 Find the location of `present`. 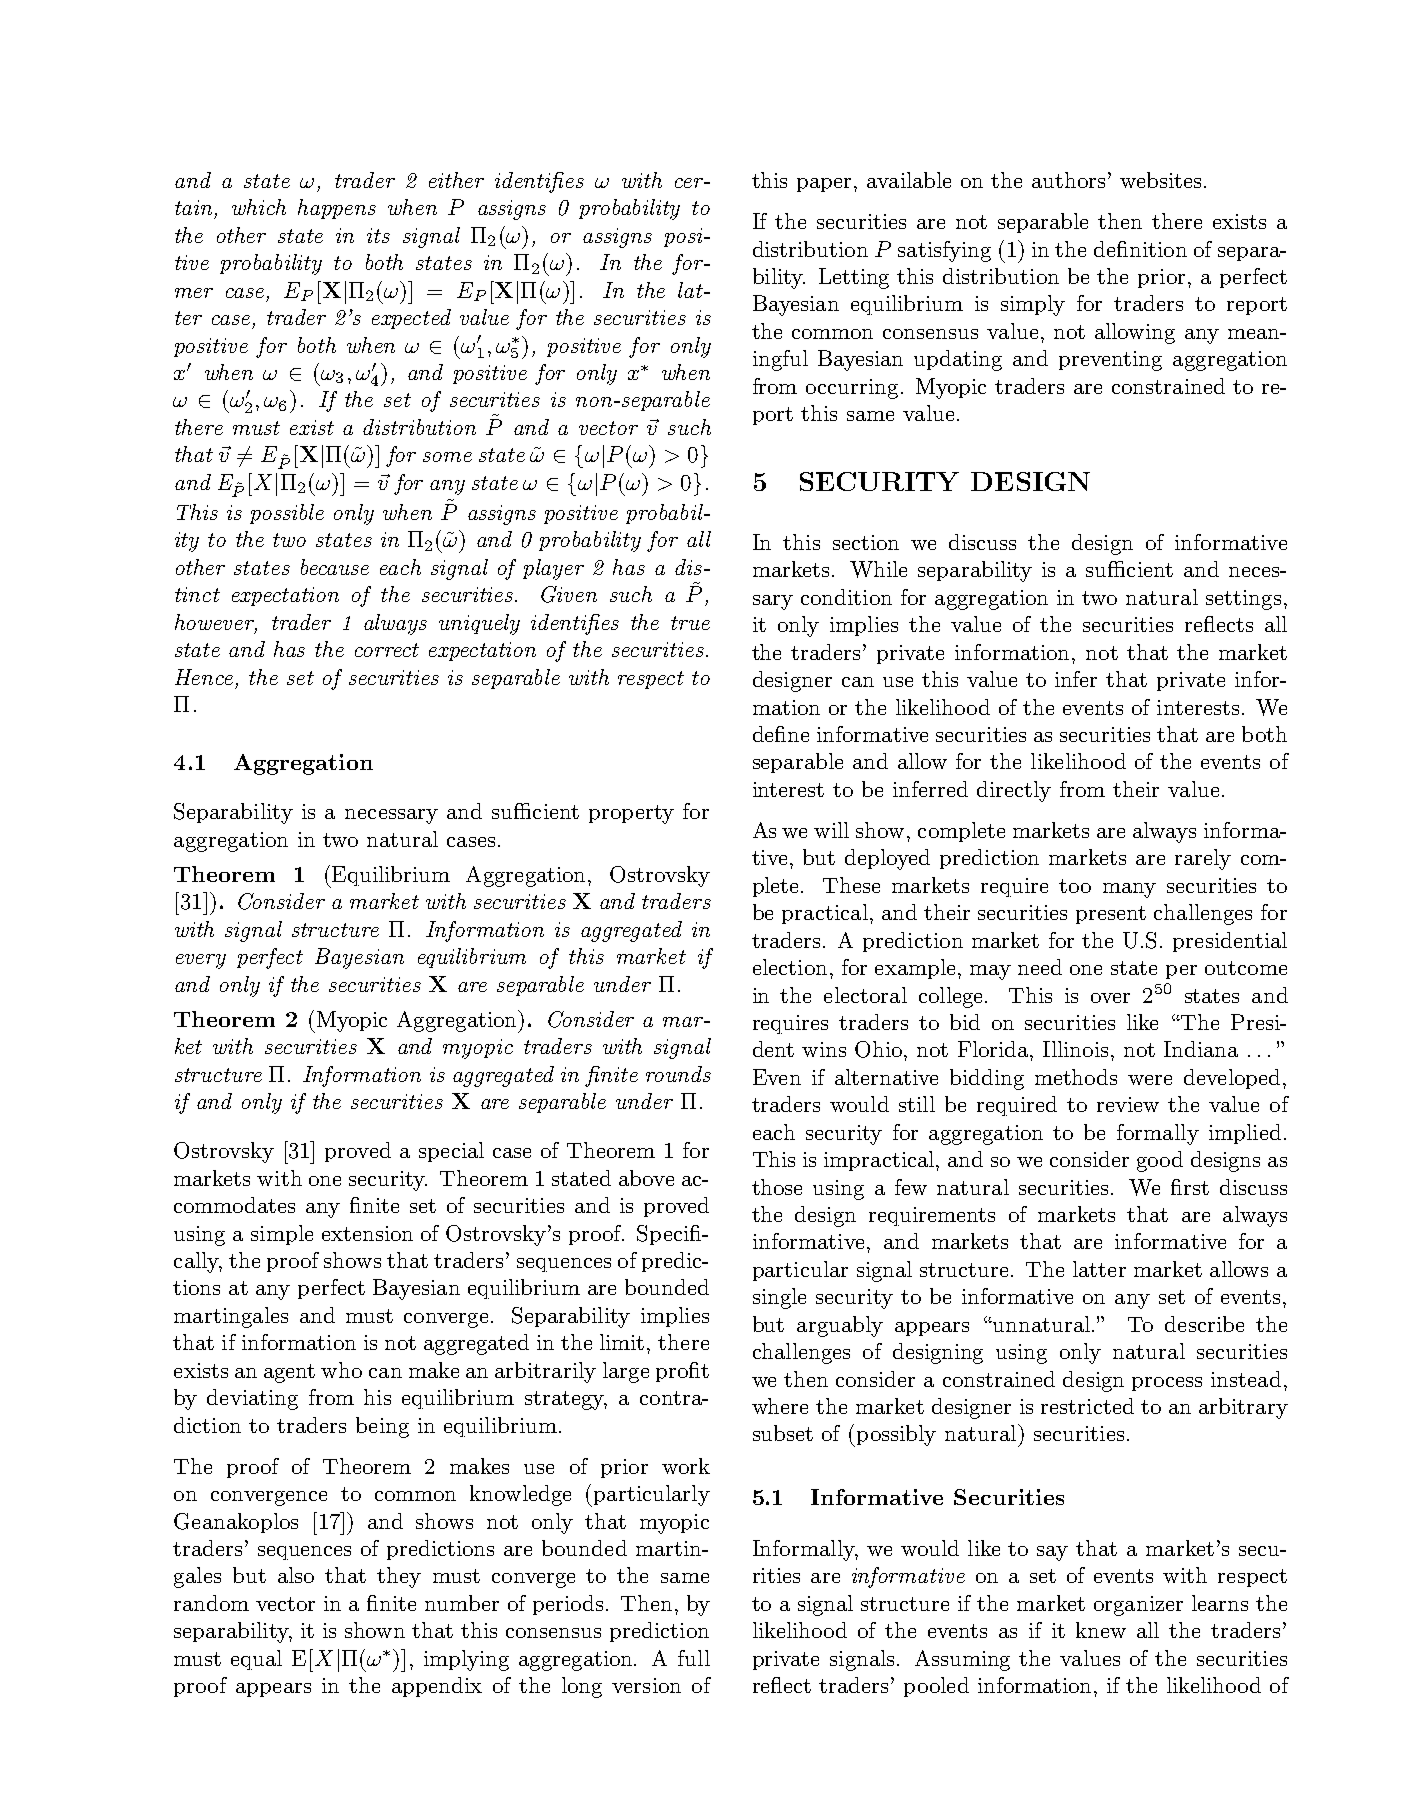

present is located at coordinates (1111, 915).
